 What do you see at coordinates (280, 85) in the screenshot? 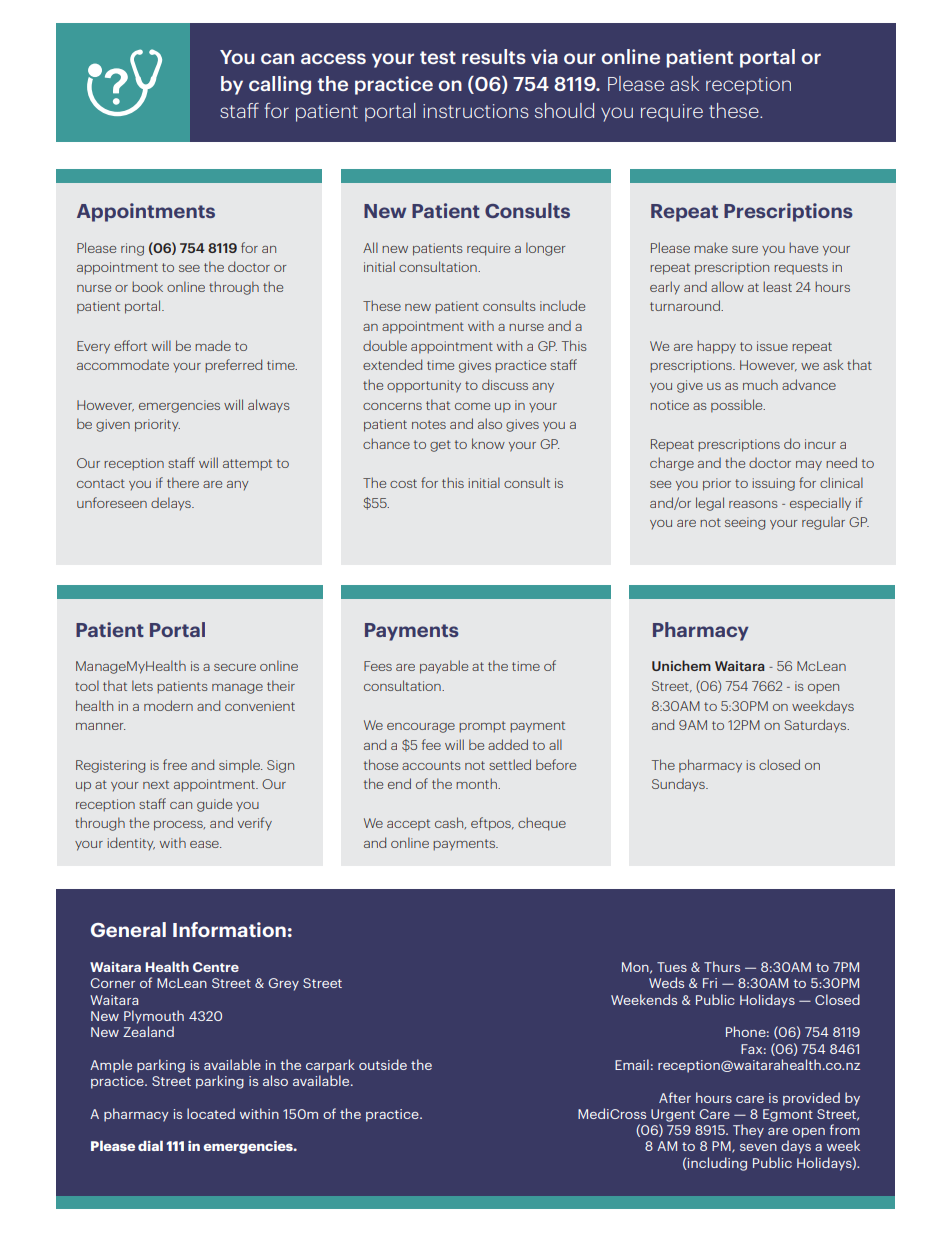
I see `calling` at bounding box center [280, 85].
